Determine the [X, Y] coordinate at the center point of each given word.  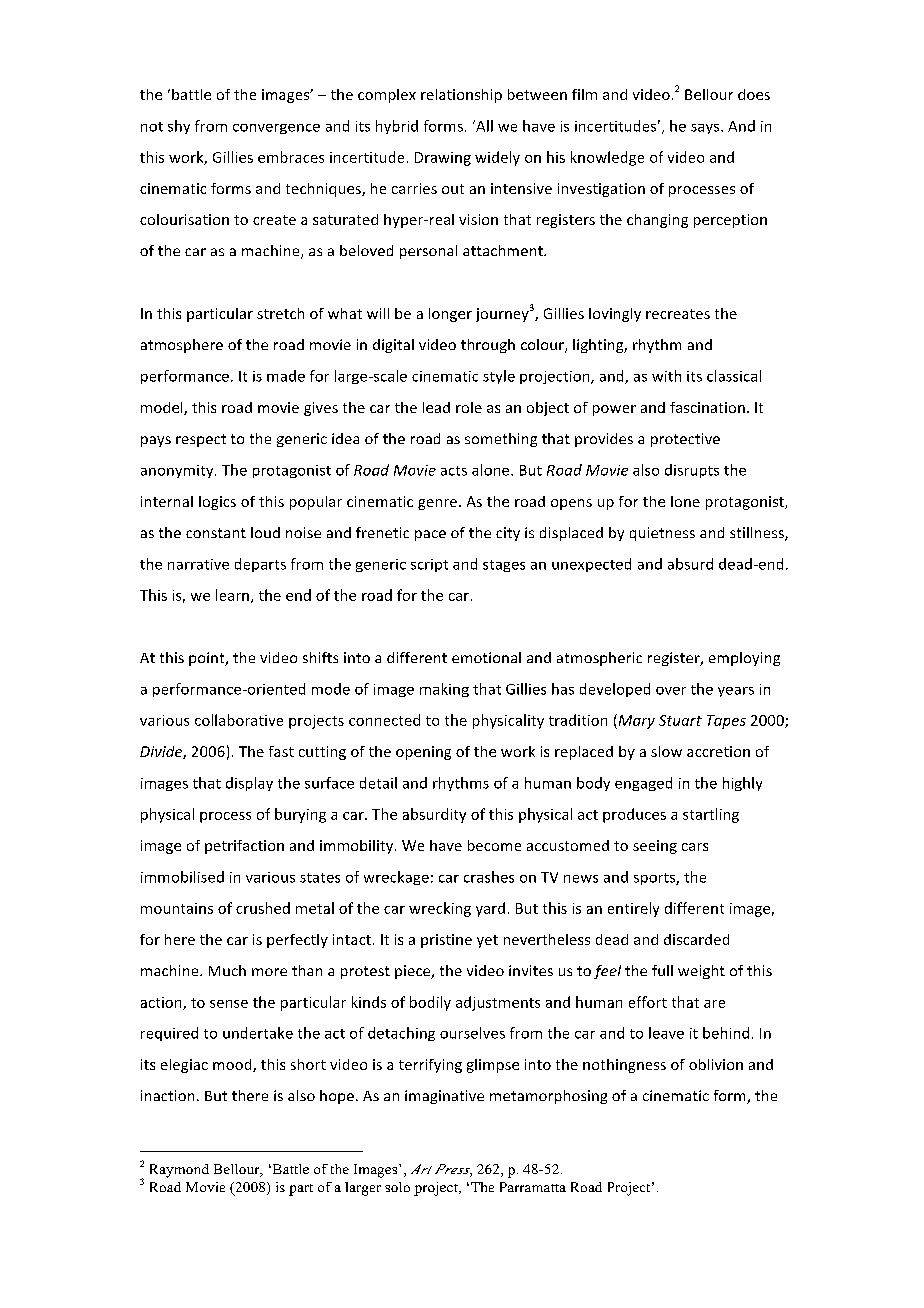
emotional [486, 657]
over [671, 691]
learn [232, 595]
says [706, 129]
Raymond [179, 1171]
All [483, 126]
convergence [276, 129]
